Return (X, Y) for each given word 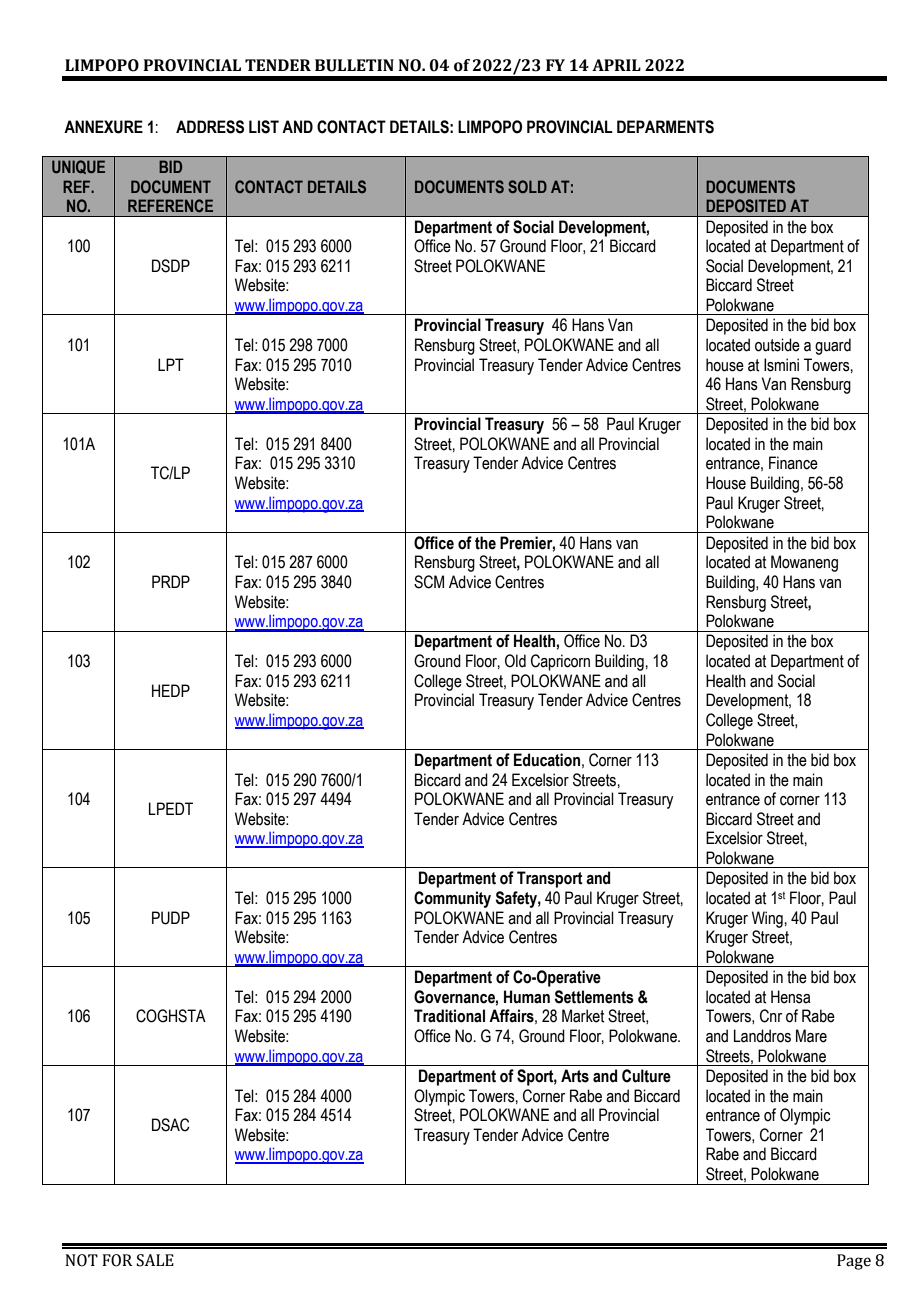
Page (854, 1262)
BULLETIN (354, 65)
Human (527, 997)
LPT (171, 364)
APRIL (616, 65)
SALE (155, 1260)
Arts (575, 1076)
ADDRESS (210, 127)
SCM (429, 582)
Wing (768, 919)
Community (452, 899)
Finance (793, 463)
